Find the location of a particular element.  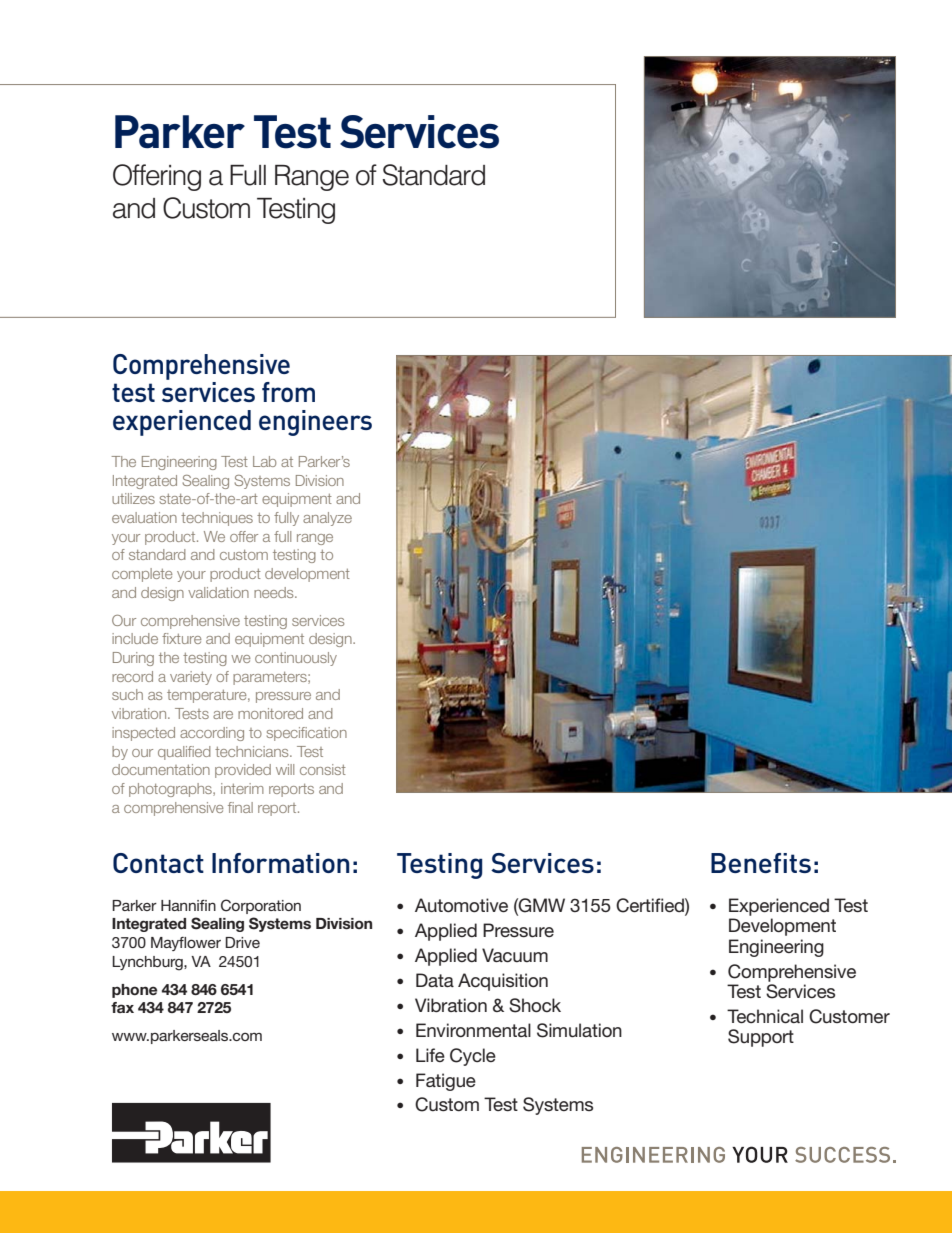

needs is located at coordinates (275, 592).
